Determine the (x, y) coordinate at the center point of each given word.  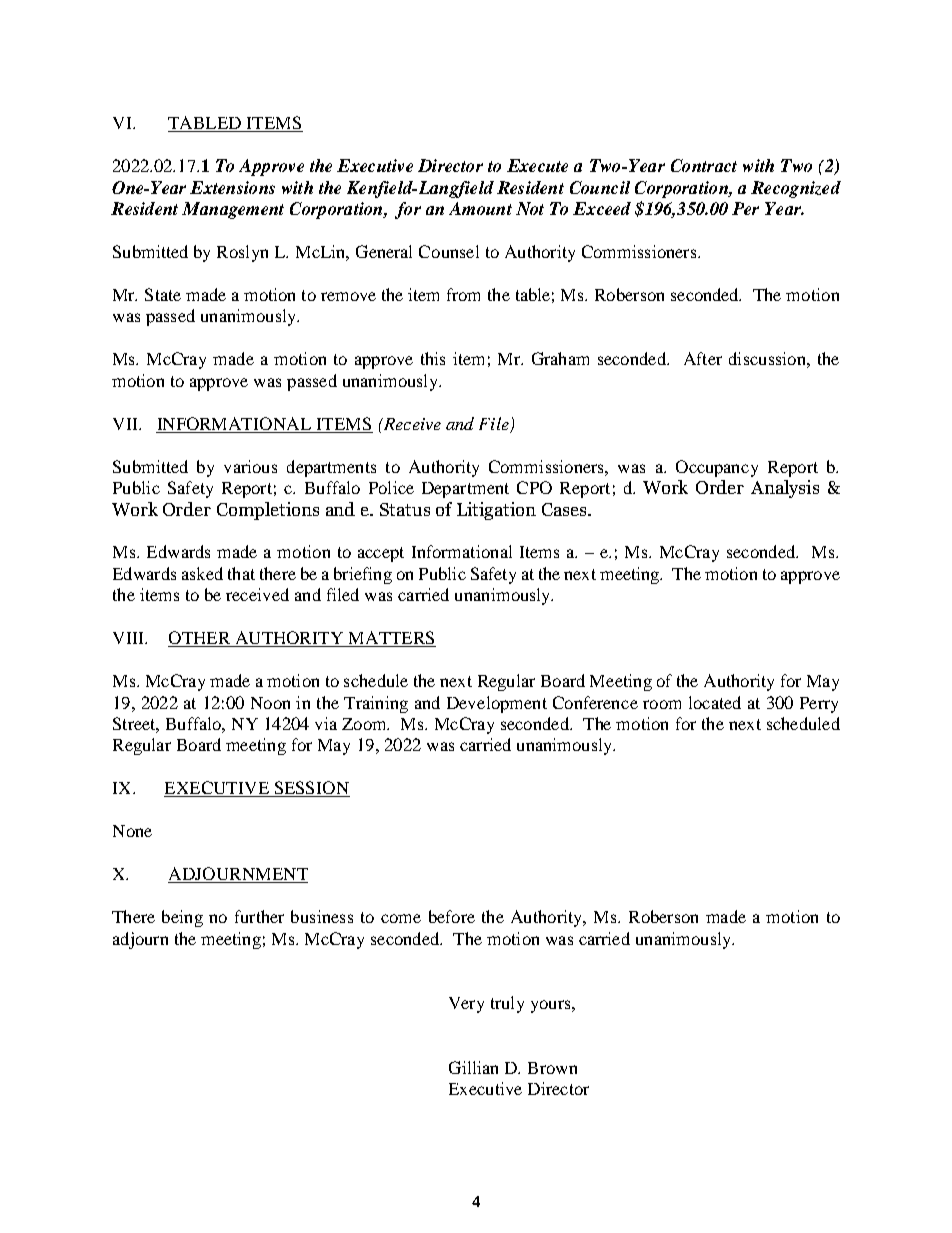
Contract (704, 165)
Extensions (232, 187)
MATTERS (391, 639)
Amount (480, 208)
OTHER (200, 639)
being (182, 918)
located (715, 702)
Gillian (473, 1067)
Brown (552, 1068)
